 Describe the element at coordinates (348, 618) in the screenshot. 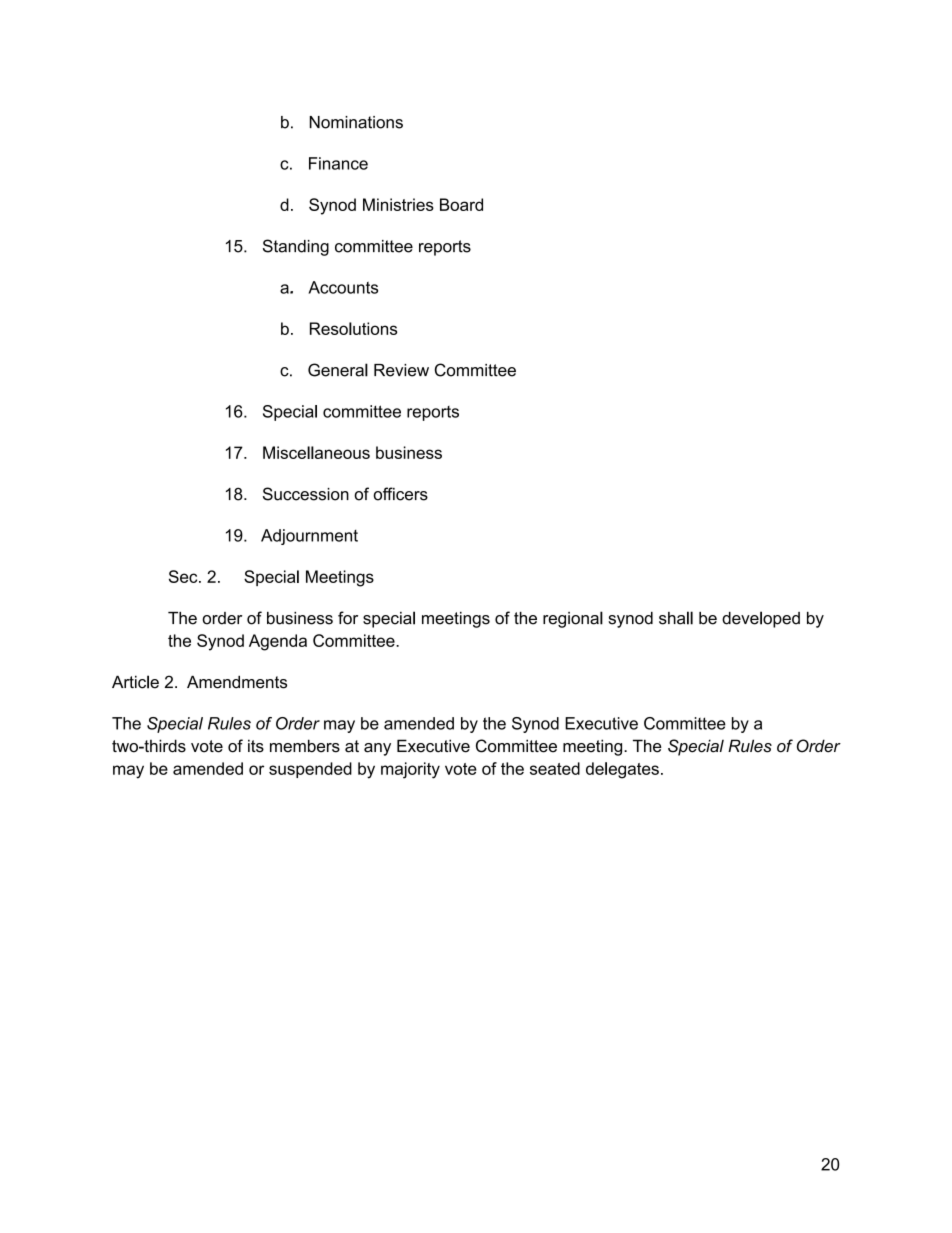

I see `for` at that location.
